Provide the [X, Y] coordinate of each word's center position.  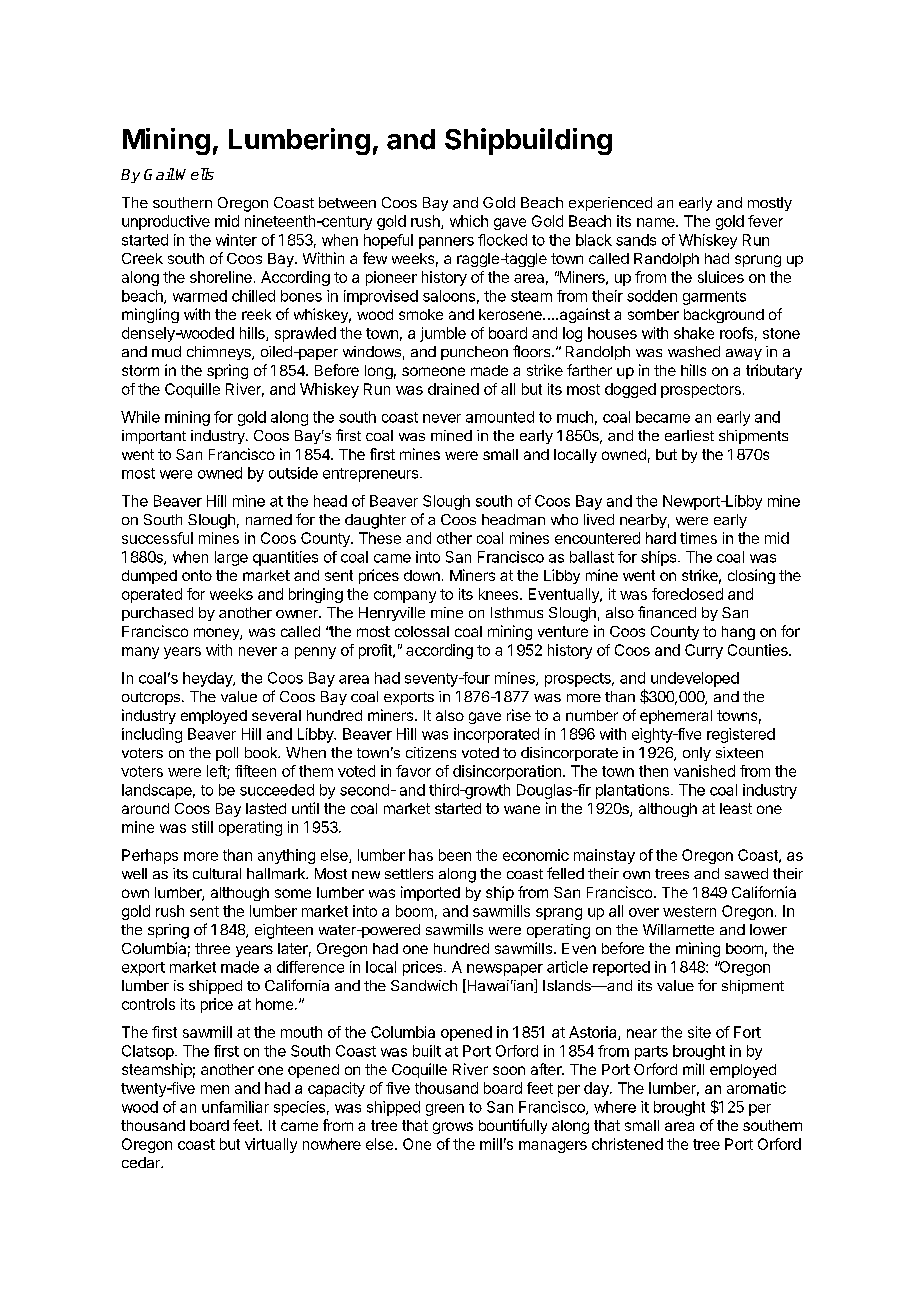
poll [227, 754]
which [469, 221]
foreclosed [687, 594]
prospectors [701, 391]
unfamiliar [235, 1107]
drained [453, 389]
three [212, 948]
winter [236, 240]
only [697, 754]
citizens [431, 752]
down [422, 575]
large [231, 558]
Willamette [678, 929]
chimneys [220, 353]
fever [765, 221]
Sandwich [424, 985]
